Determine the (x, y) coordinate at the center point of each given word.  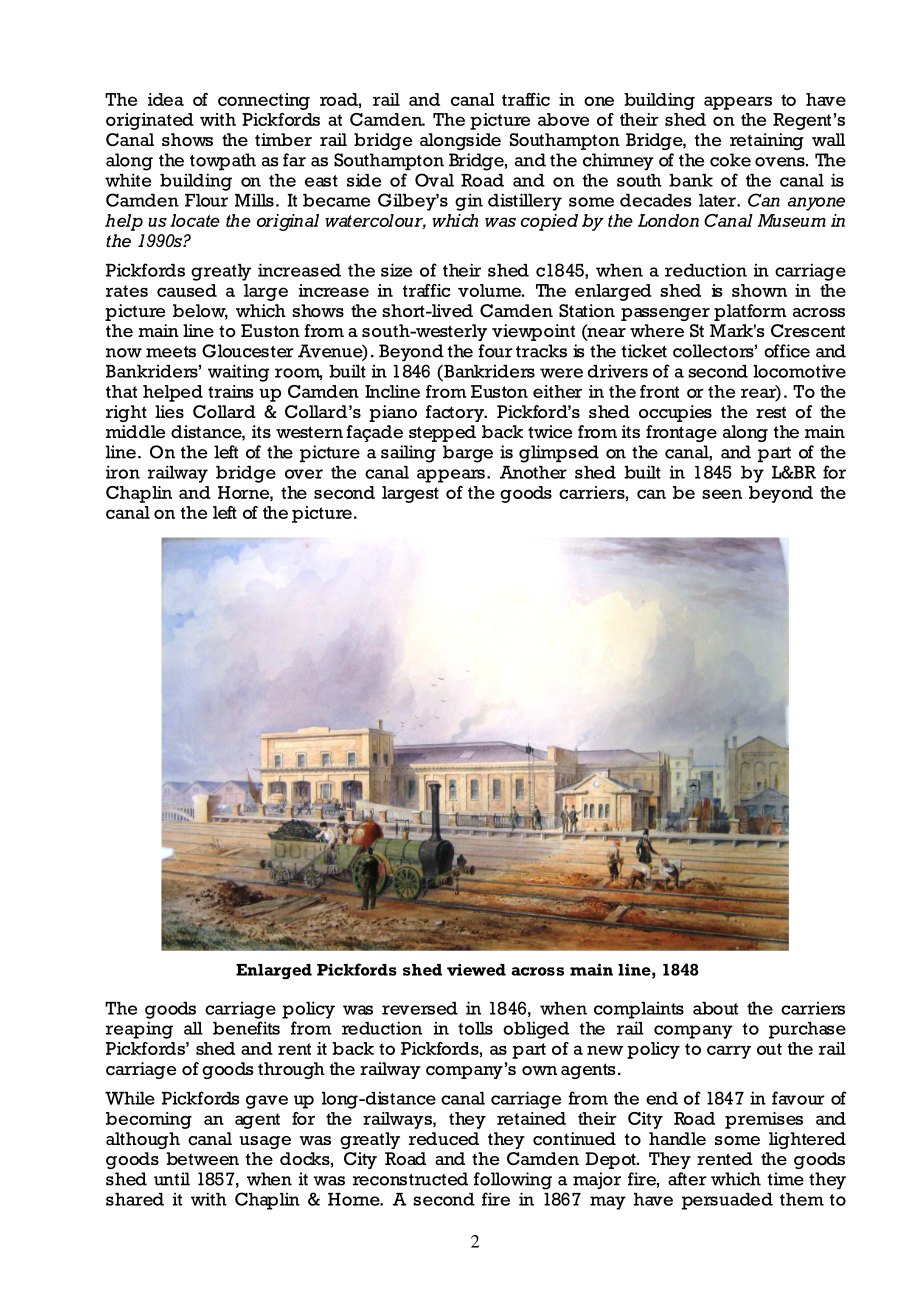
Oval (434, 180)
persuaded (727, 1201)
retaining (767, 141)
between (202, 1159)
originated (150, 121)
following (513, 1181)
